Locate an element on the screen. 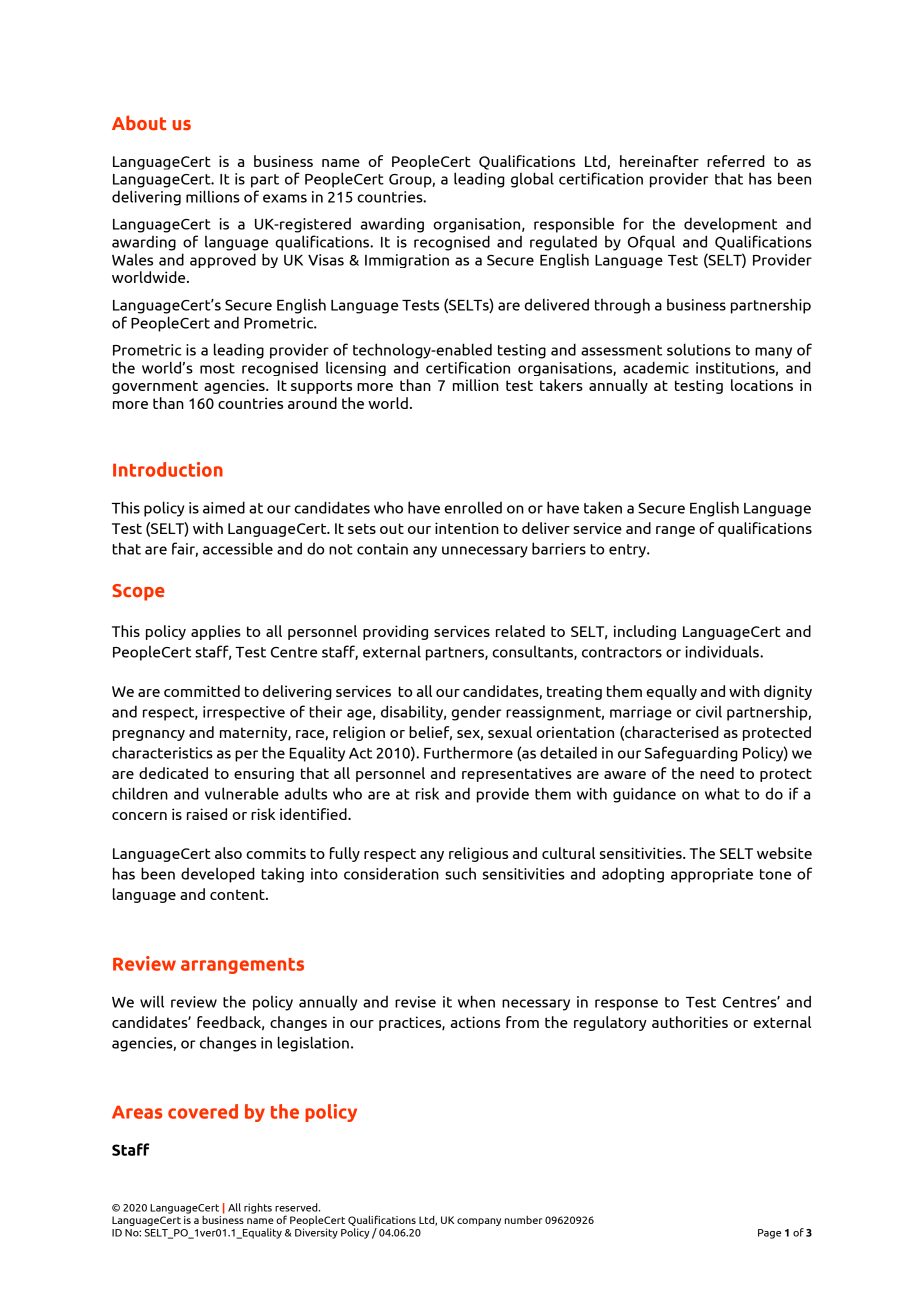 Image resolution: width=924 pixels, height=1308 pixels. also is located at coordinates (228, 853).
